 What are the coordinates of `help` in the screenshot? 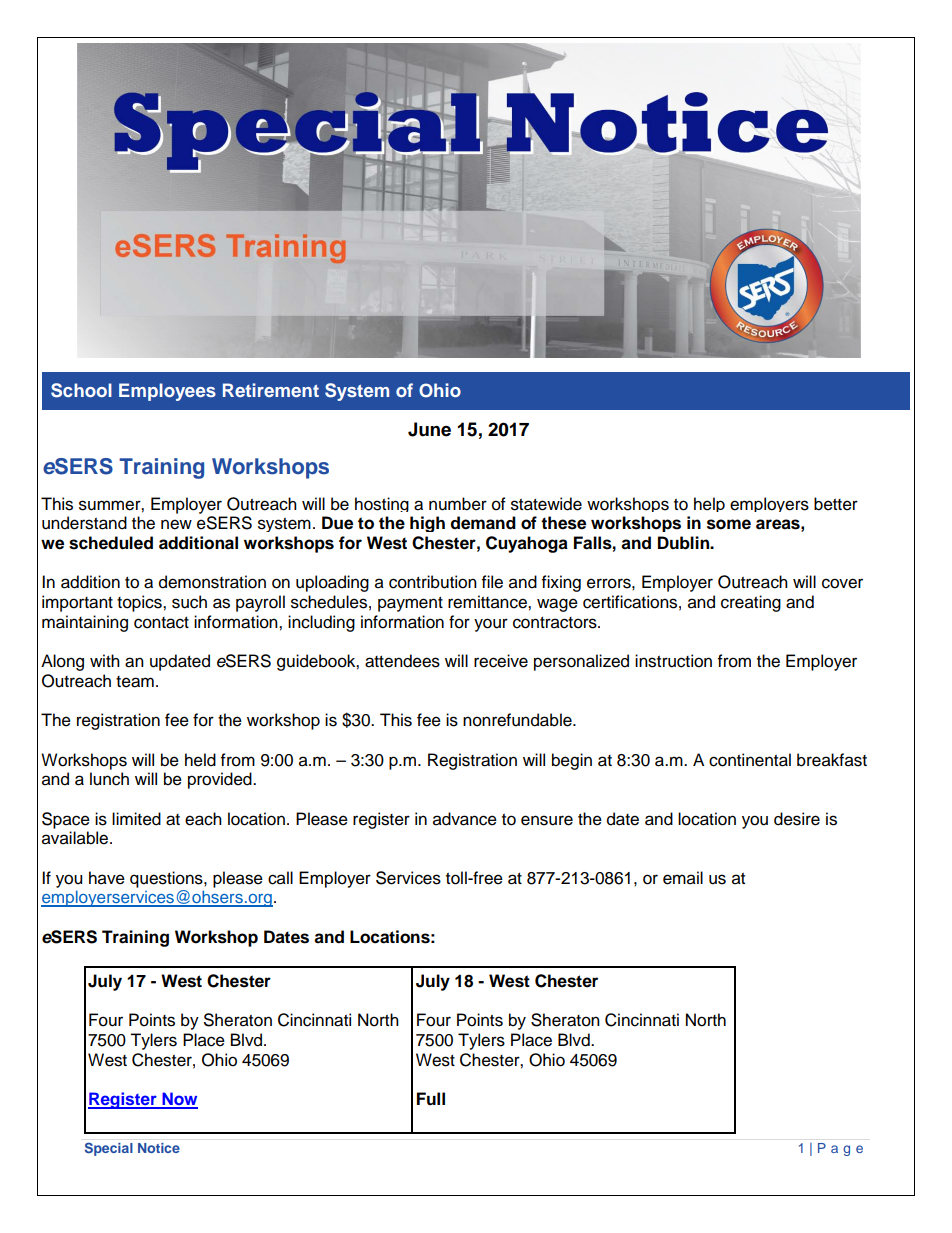 It's located at (709, 504).
